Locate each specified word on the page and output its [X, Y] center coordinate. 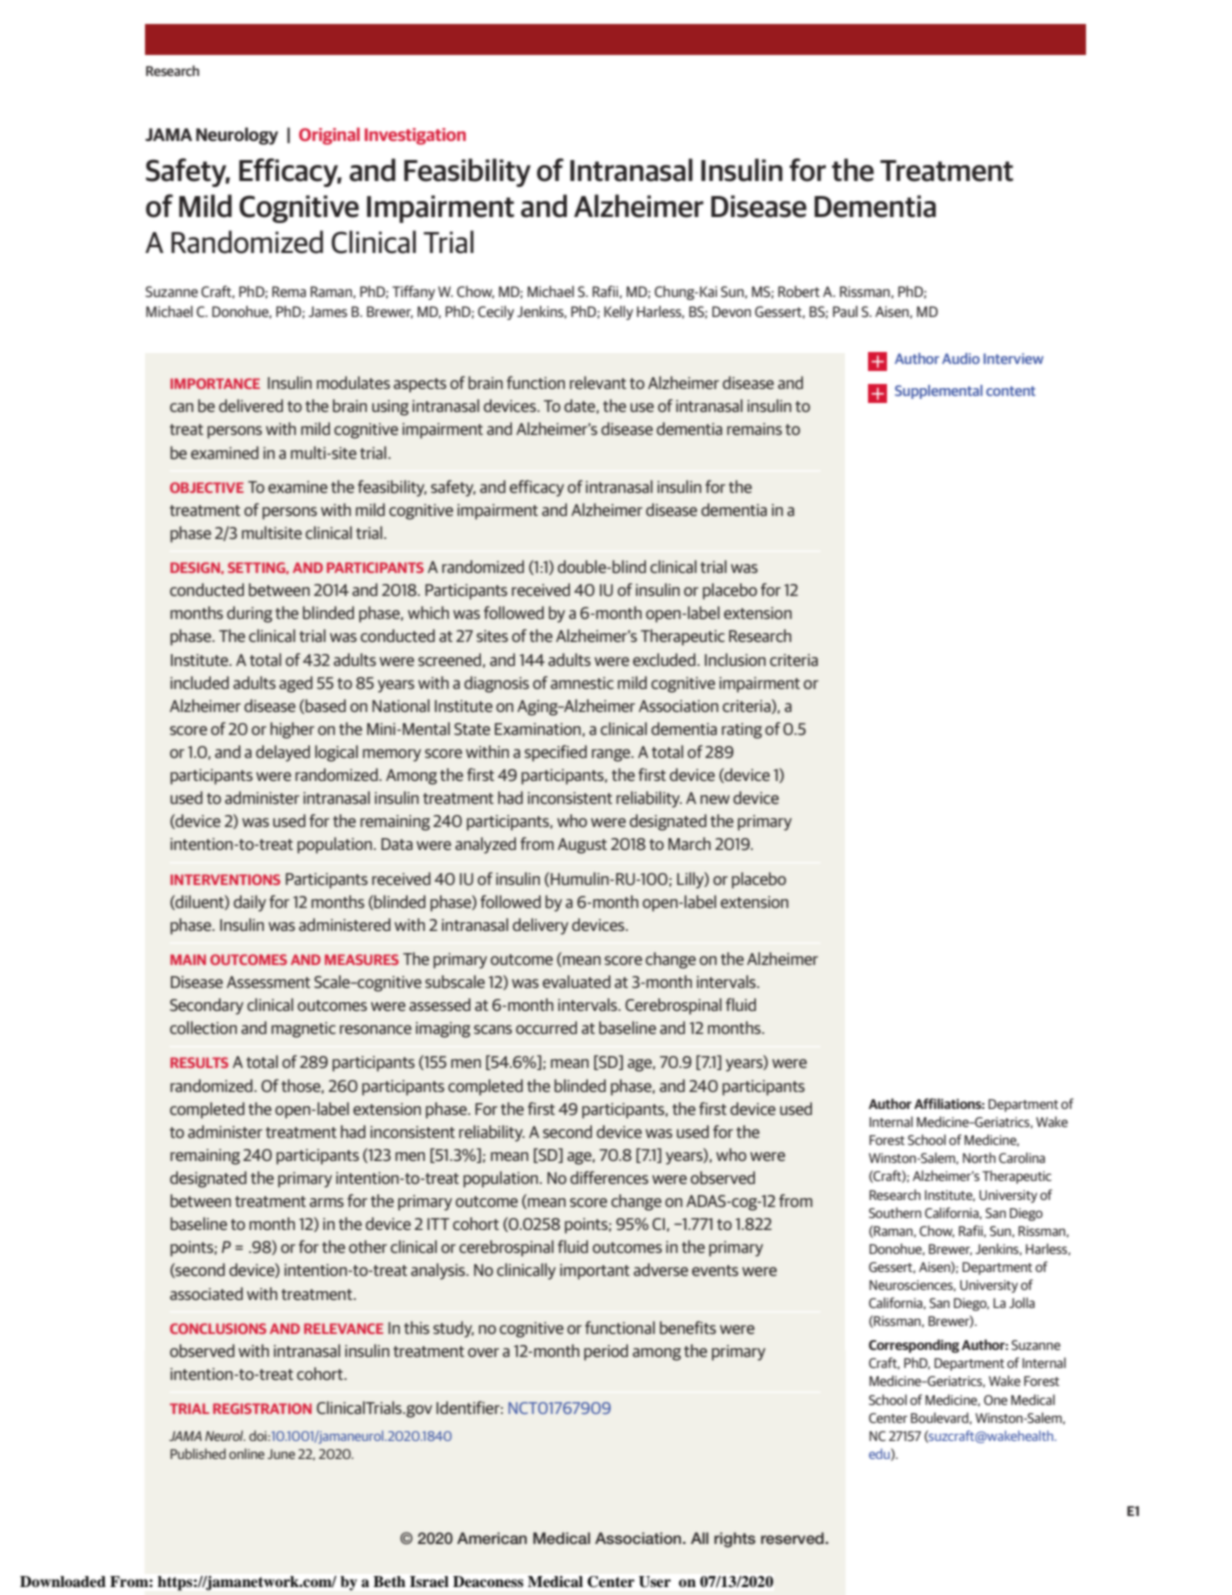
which [428, 612]
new [715, 799]
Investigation [415, 136]
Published [198, 1453]
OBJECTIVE [207, 487]
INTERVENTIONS [225, 879]
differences [609, 1177]
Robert [799, 291]
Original [329, 136]
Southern [895, 1212]
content [1011, 391]
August [582, 846]
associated [206, 1293]
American [492, 1538]
